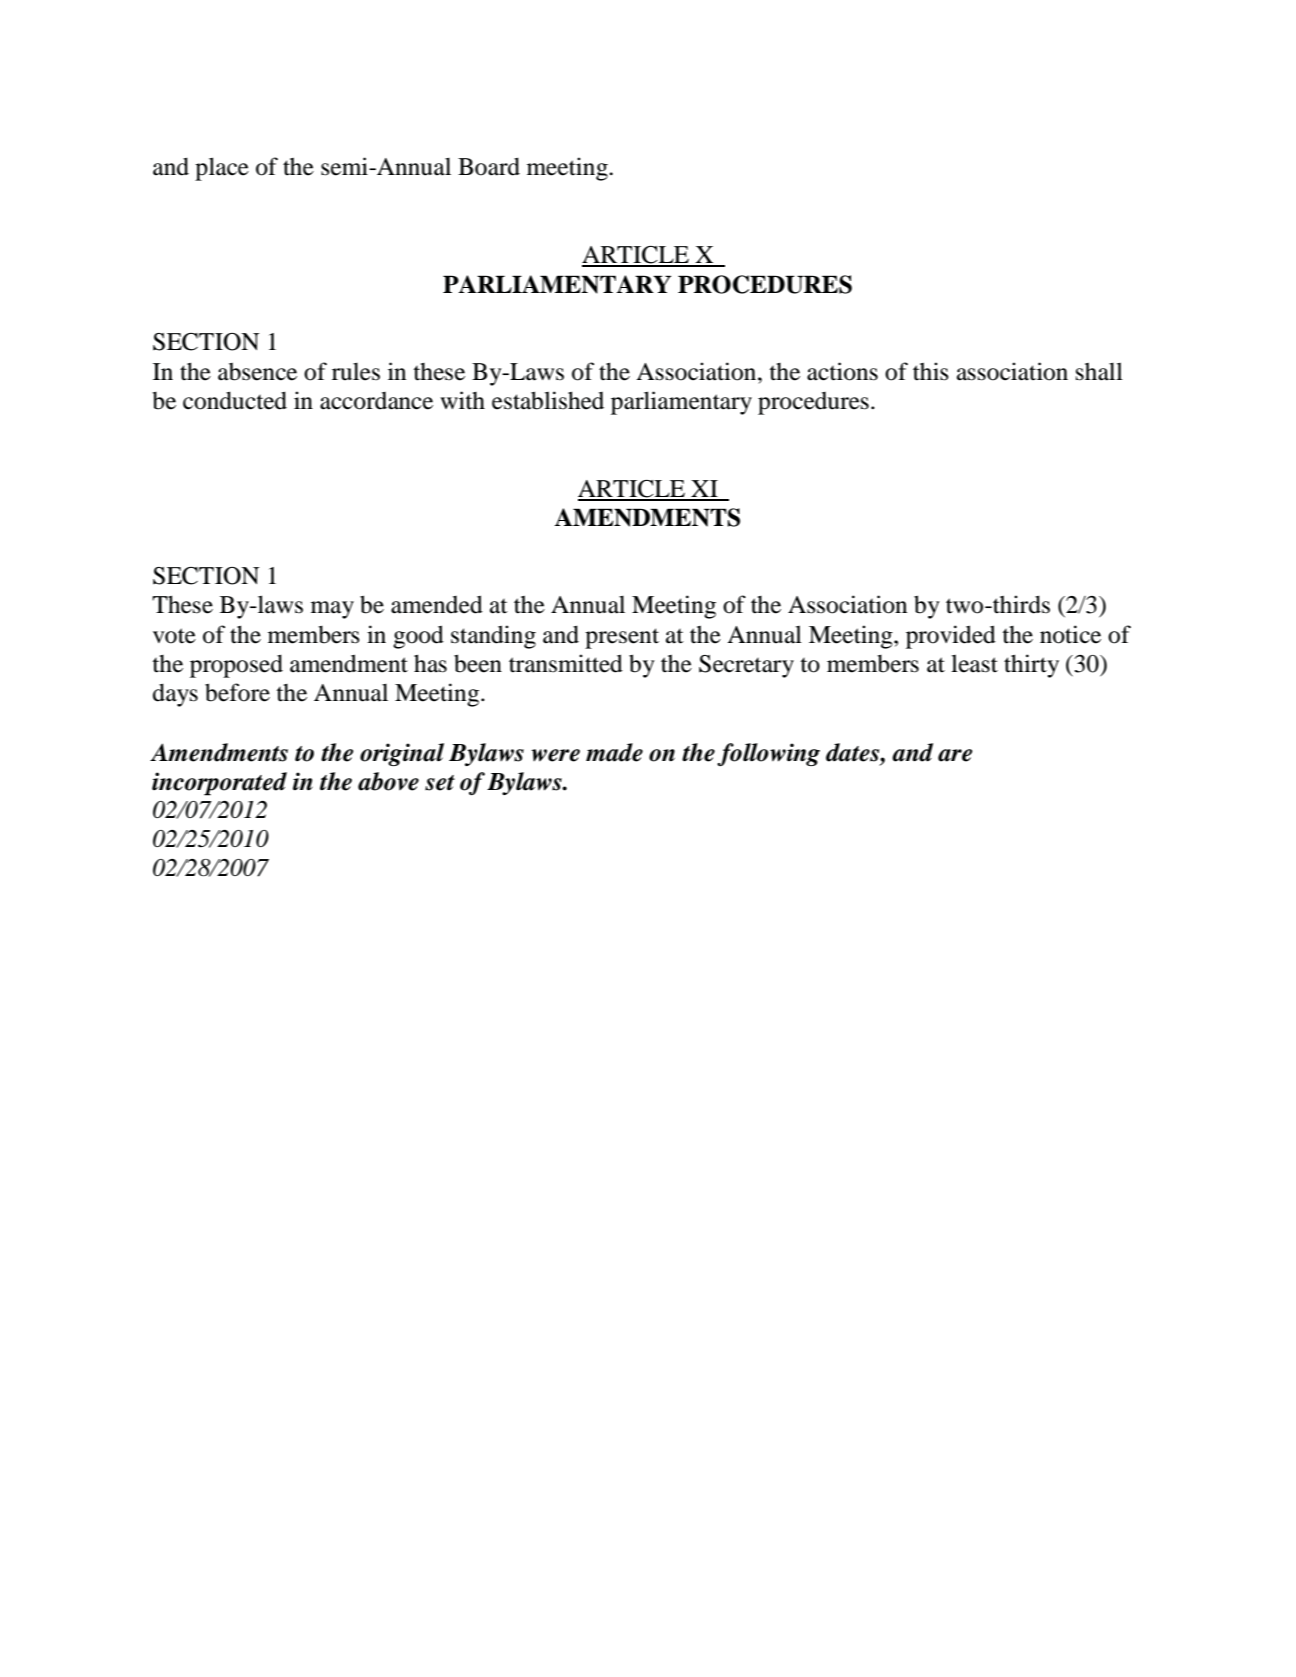  What do you see at coordinates (931, 371) in the screenshot?
I see `this` at bounding box center [931, 371].
